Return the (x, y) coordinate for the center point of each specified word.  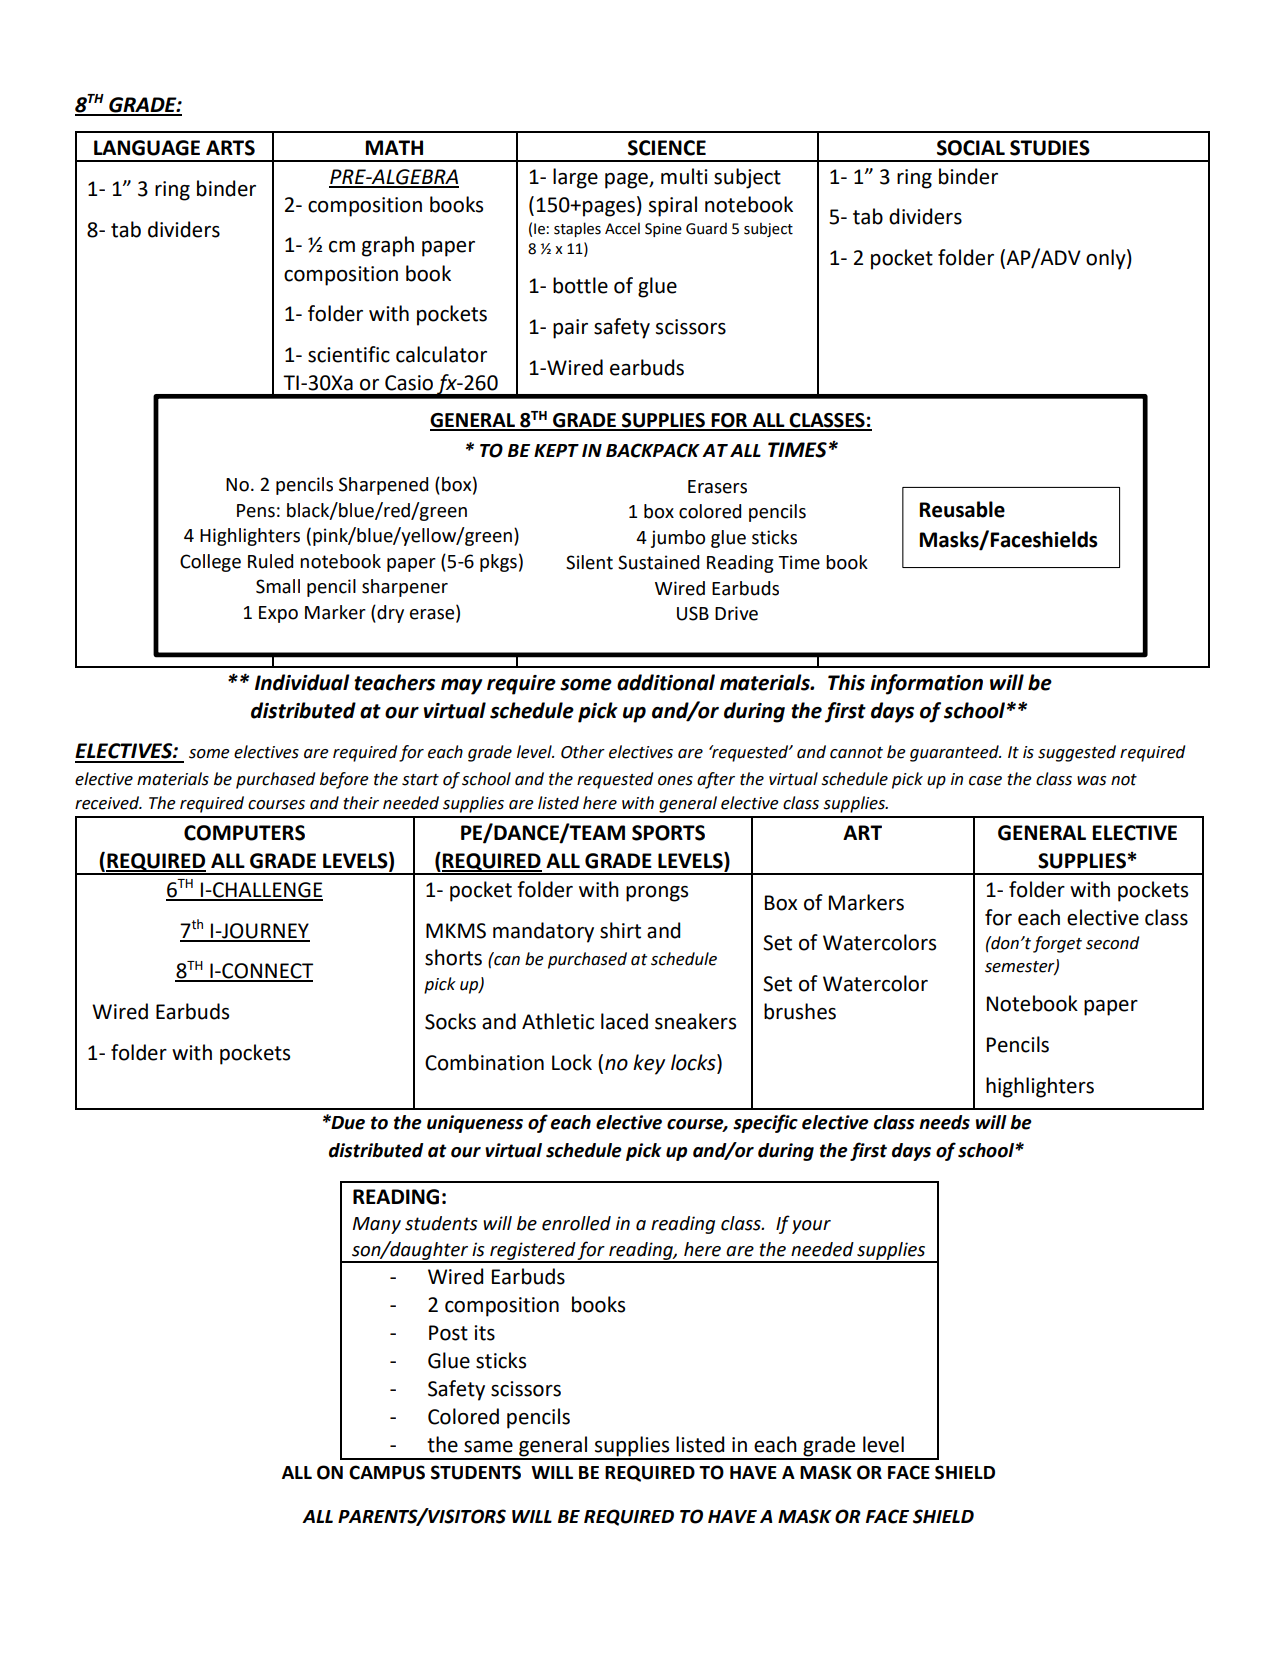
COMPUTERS (244, 833)
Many (377, 1225)
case (985, 781)
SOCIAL (971, 148)
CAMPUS (387, 1472)
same (488, 1447)
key (649, 1064)
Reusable (962, 509)
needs (944, 1122)
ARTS (230, 148)
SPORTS (668, 833)
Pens (256, 511)
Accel (622, 228)
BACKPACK (653, 450)
